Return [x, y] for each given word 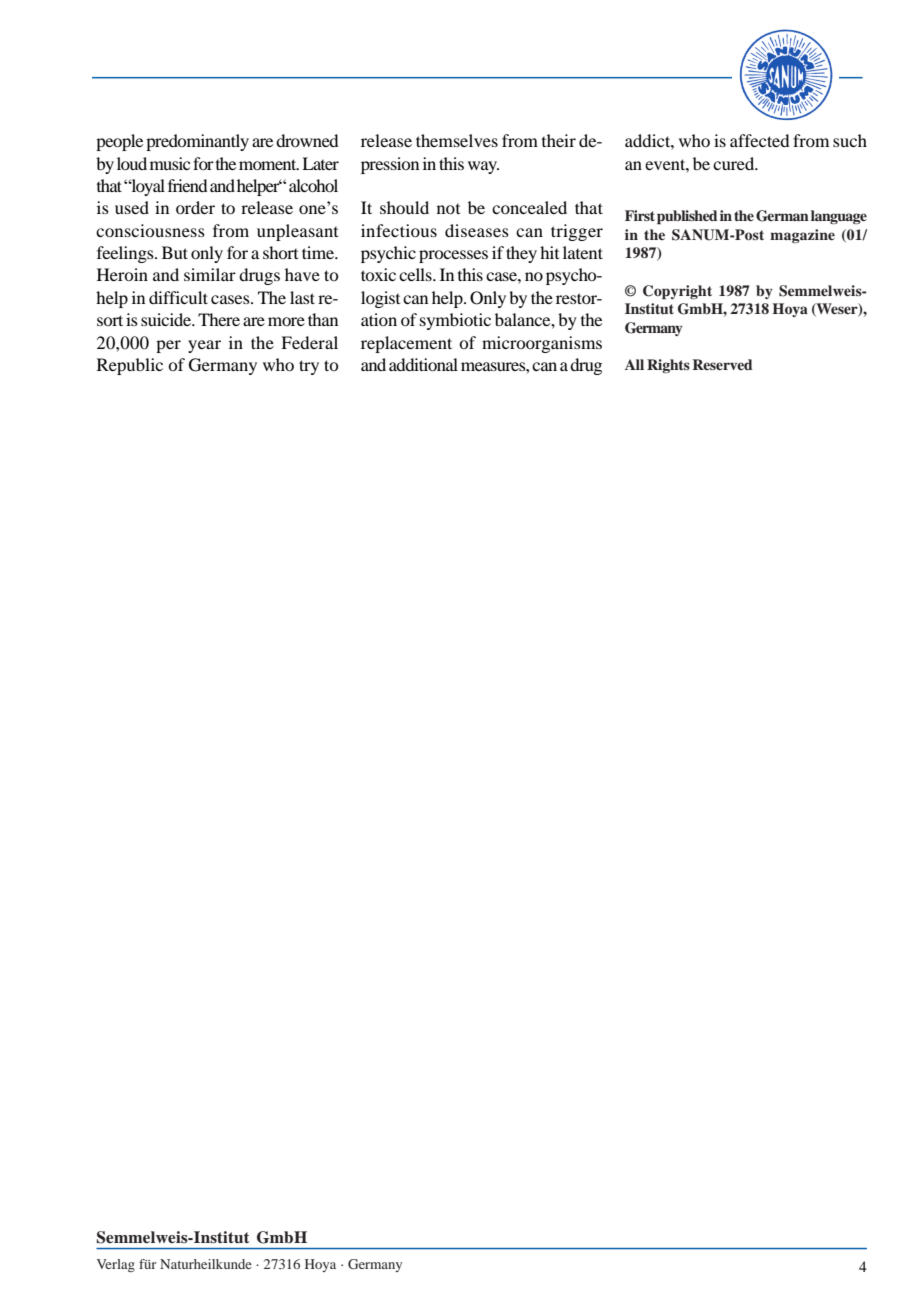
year [204, 346]
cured [735, 163]
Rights [668, 366]
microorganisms [542, 344]
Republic [130, 366]
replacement [406, 344]
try [309, 367]
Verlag [116, 1265]
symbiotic [455, 321]
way [483, 167]
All [634, 364]
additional [423, 364]
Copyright [677, 292]
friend [187, 185]
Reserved [723, 364]
